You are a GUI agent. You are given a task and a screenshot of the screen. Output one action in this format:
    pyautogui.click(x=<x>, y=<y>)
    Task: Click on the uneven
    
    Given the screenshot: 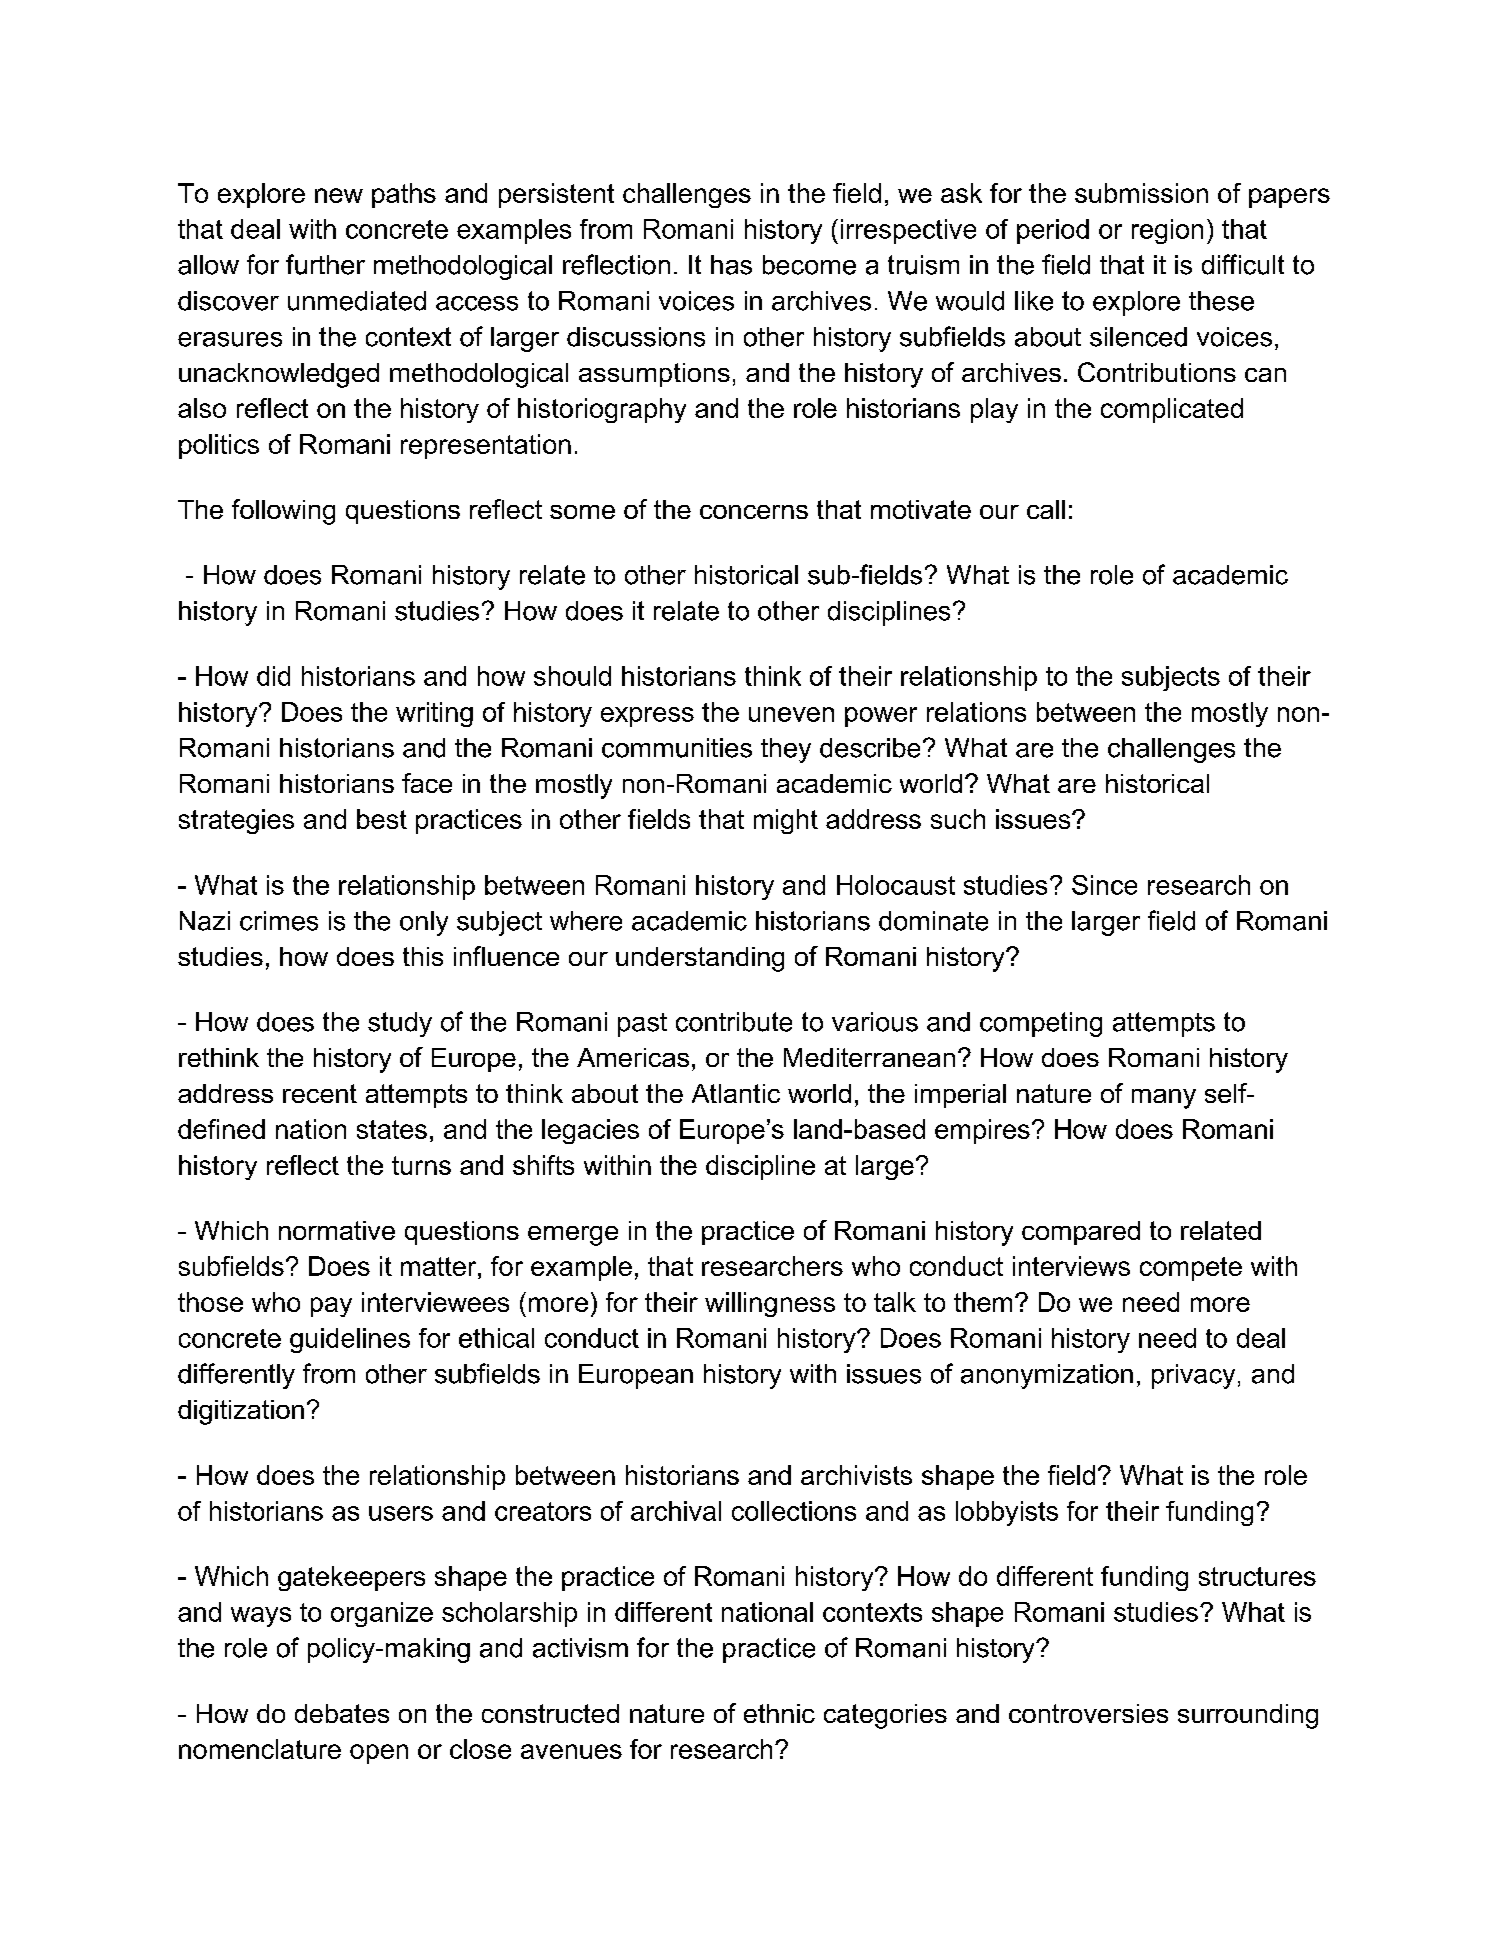 What is the action you would take?
    pyautogui.click(x=791, y=714)
